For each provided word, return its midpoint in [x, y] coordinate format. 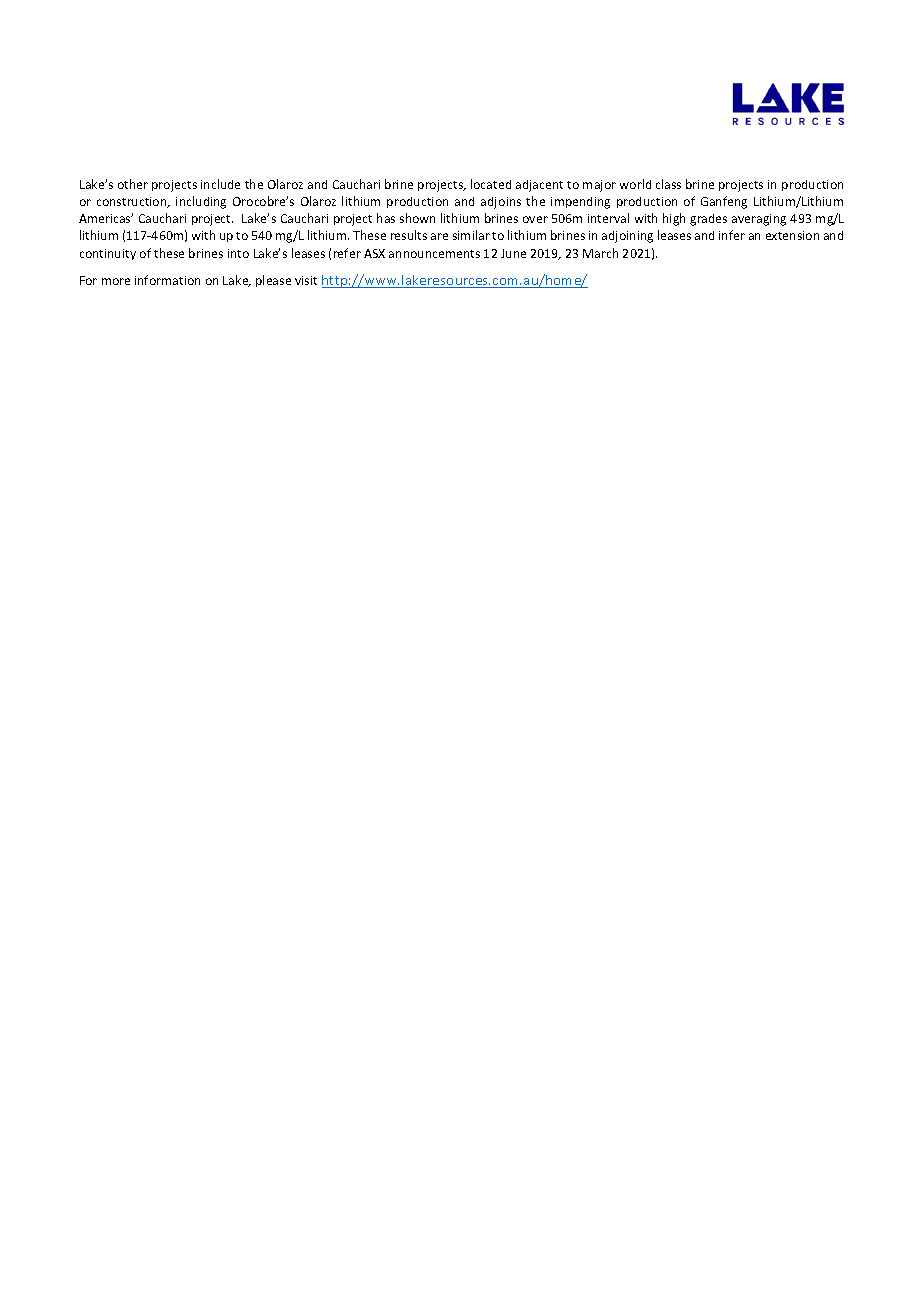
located [491, 184]
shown [417, 218]
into [238, 253]
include [220, 184]
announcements [434, 254]
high [674, 219]
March [600, 253]
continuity [108, 254]
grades [708, 220]
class [668, 184]
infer [732, 235]
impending [580, 203]
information [167, 280]
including [201, 202]
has [386, 218]
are [439, 236]
